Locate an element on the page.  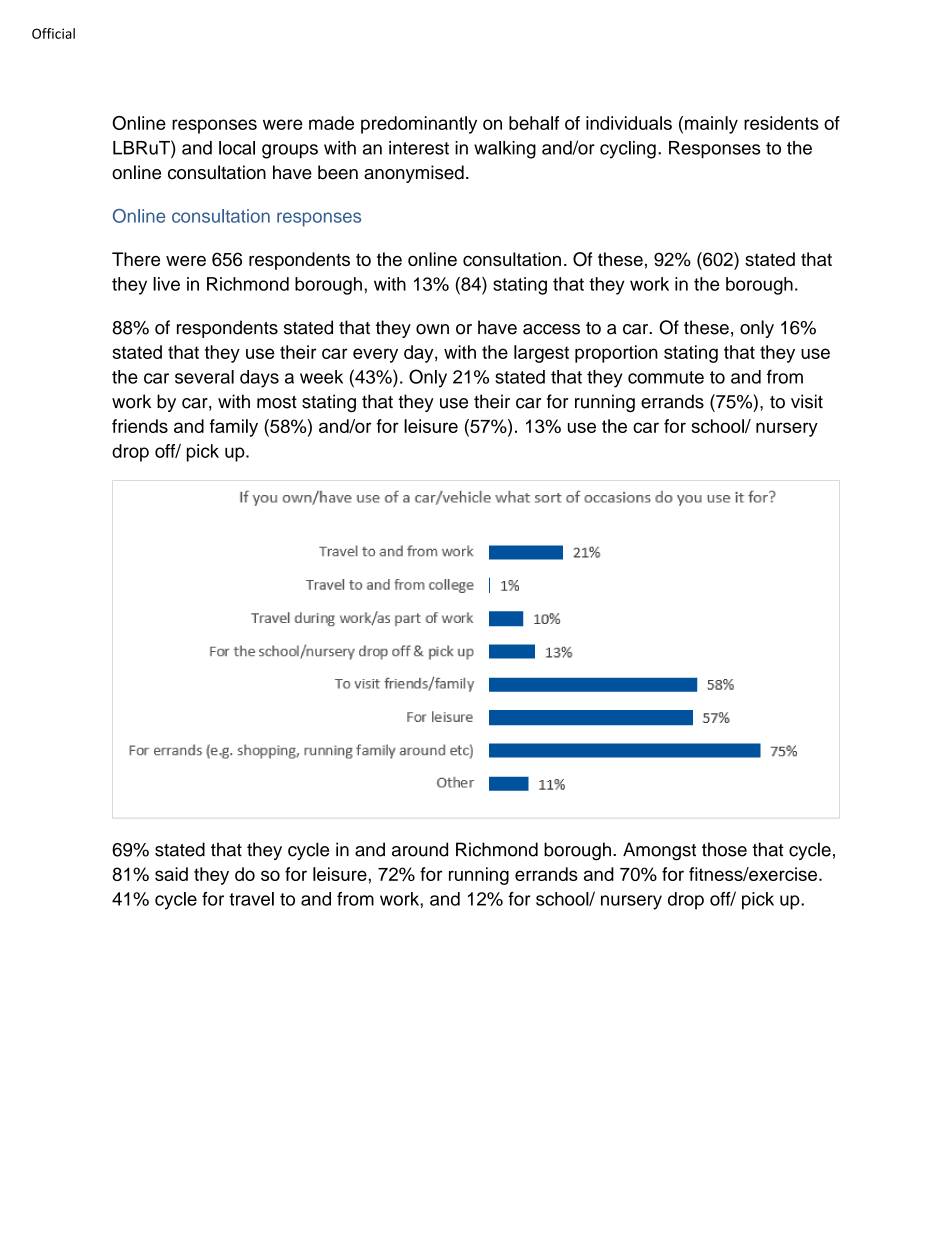
predominantly is located at coordinates (419, 125).
